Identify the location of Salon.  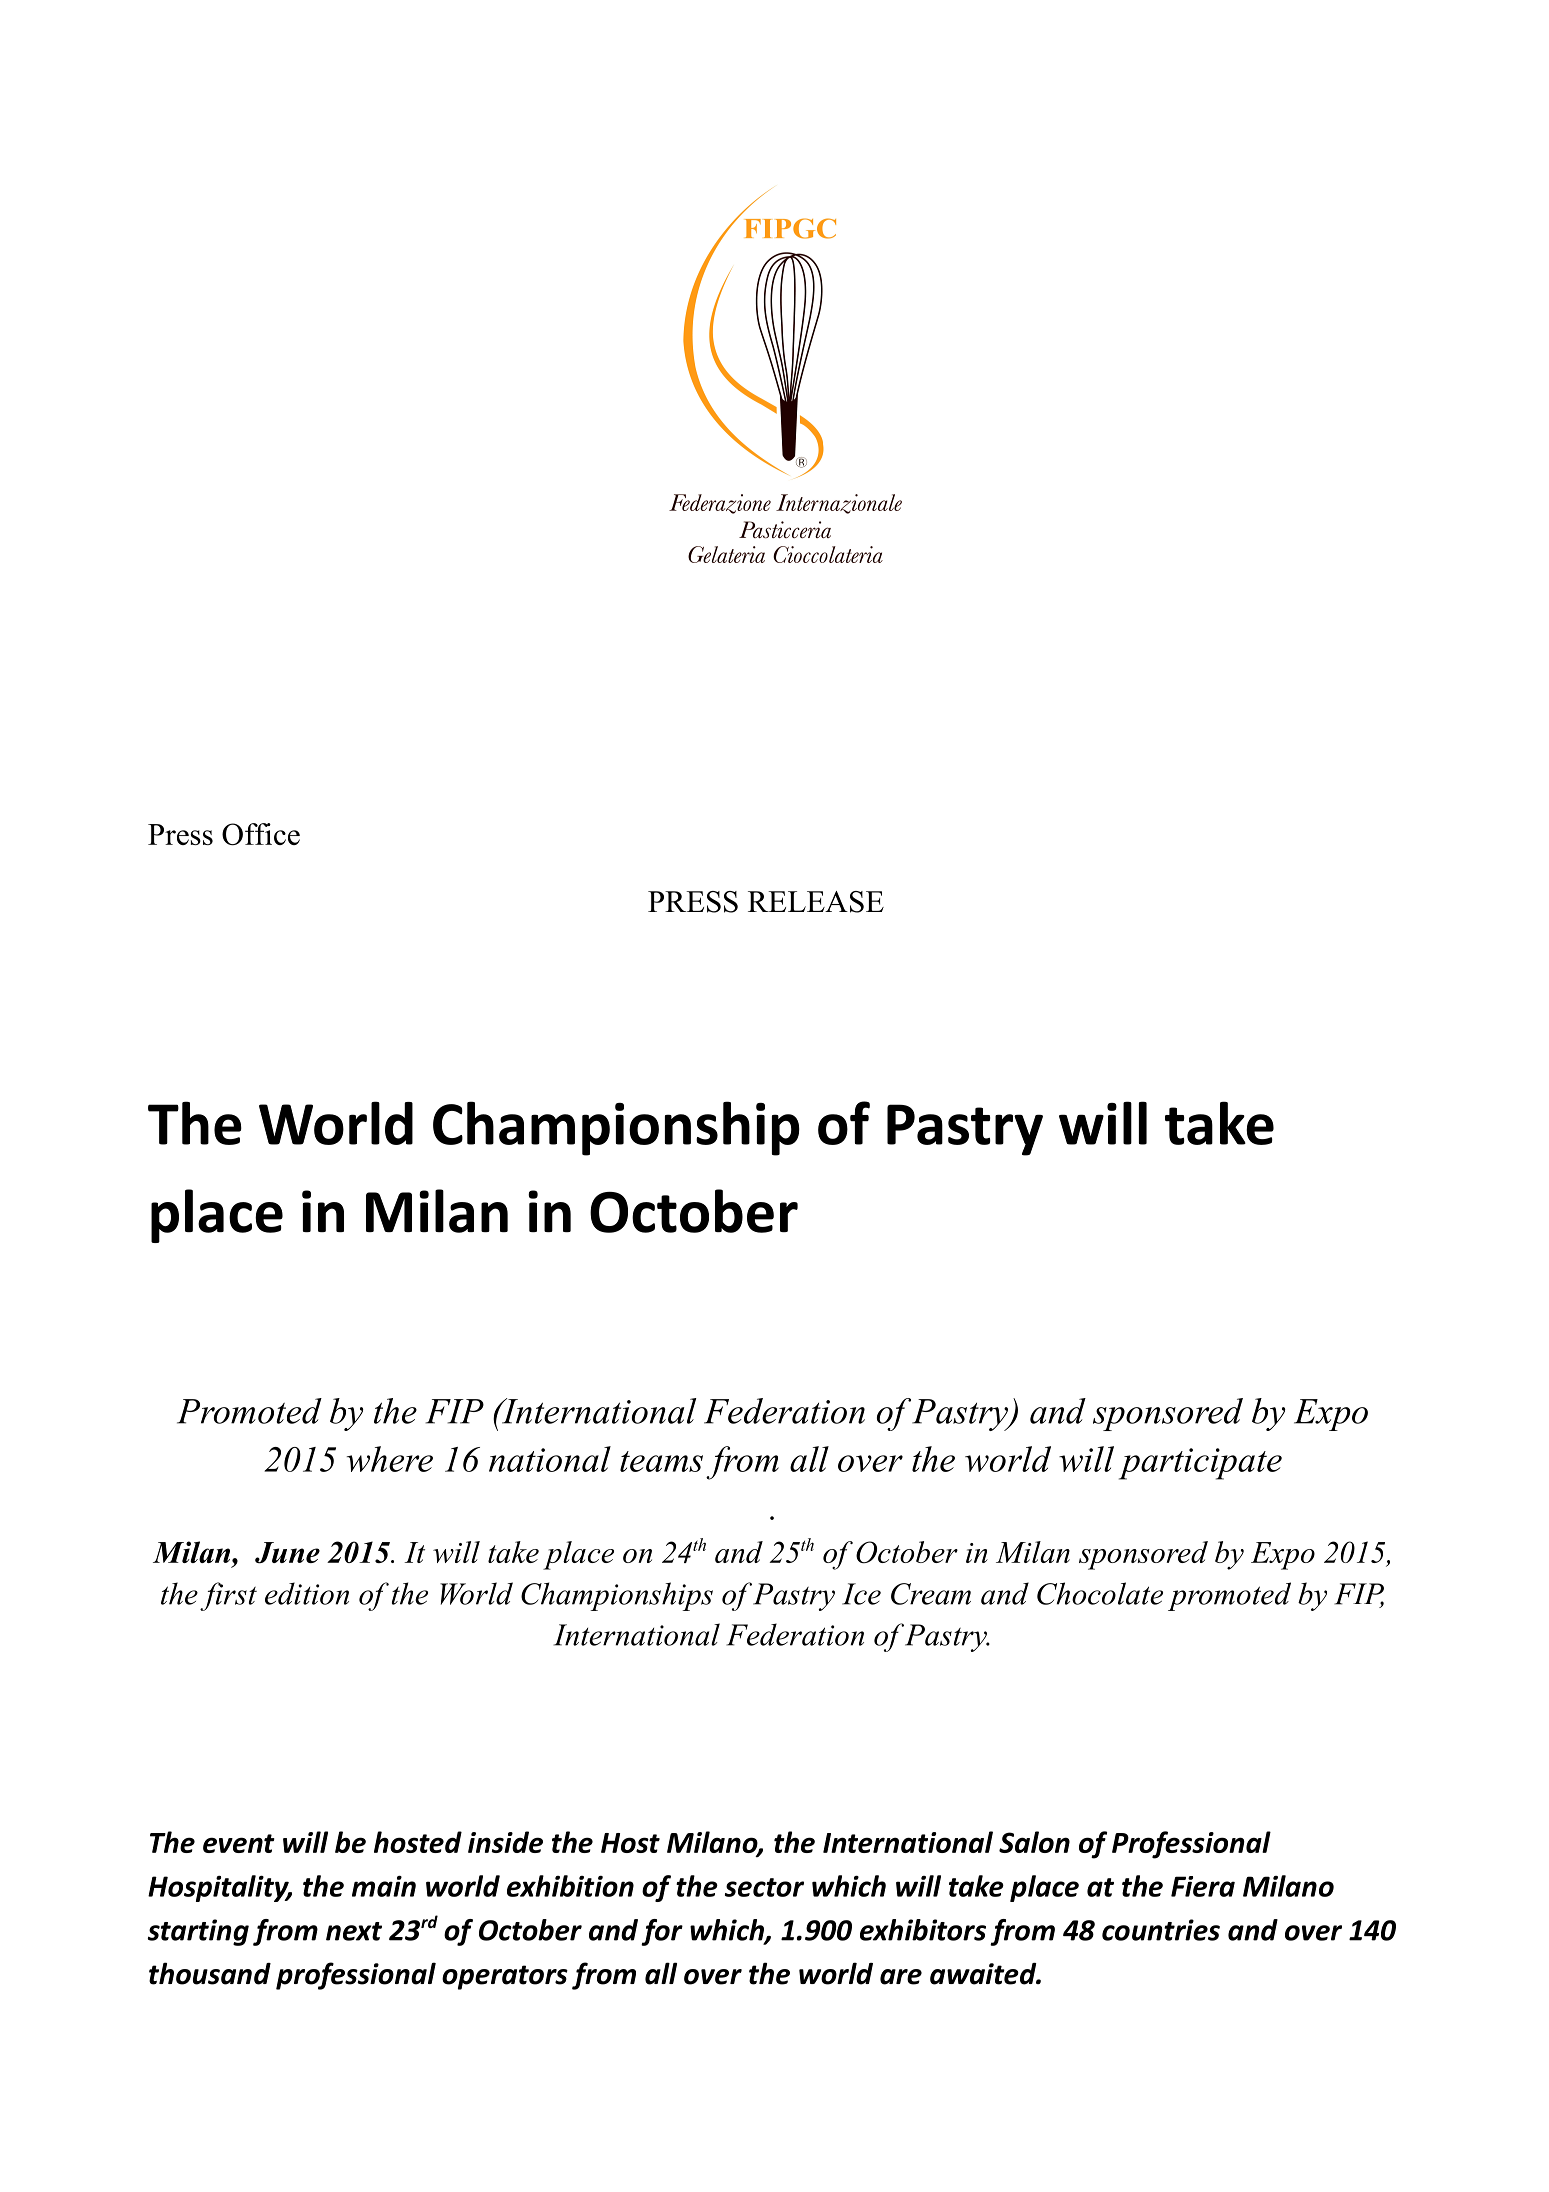
(1034, 1842).
